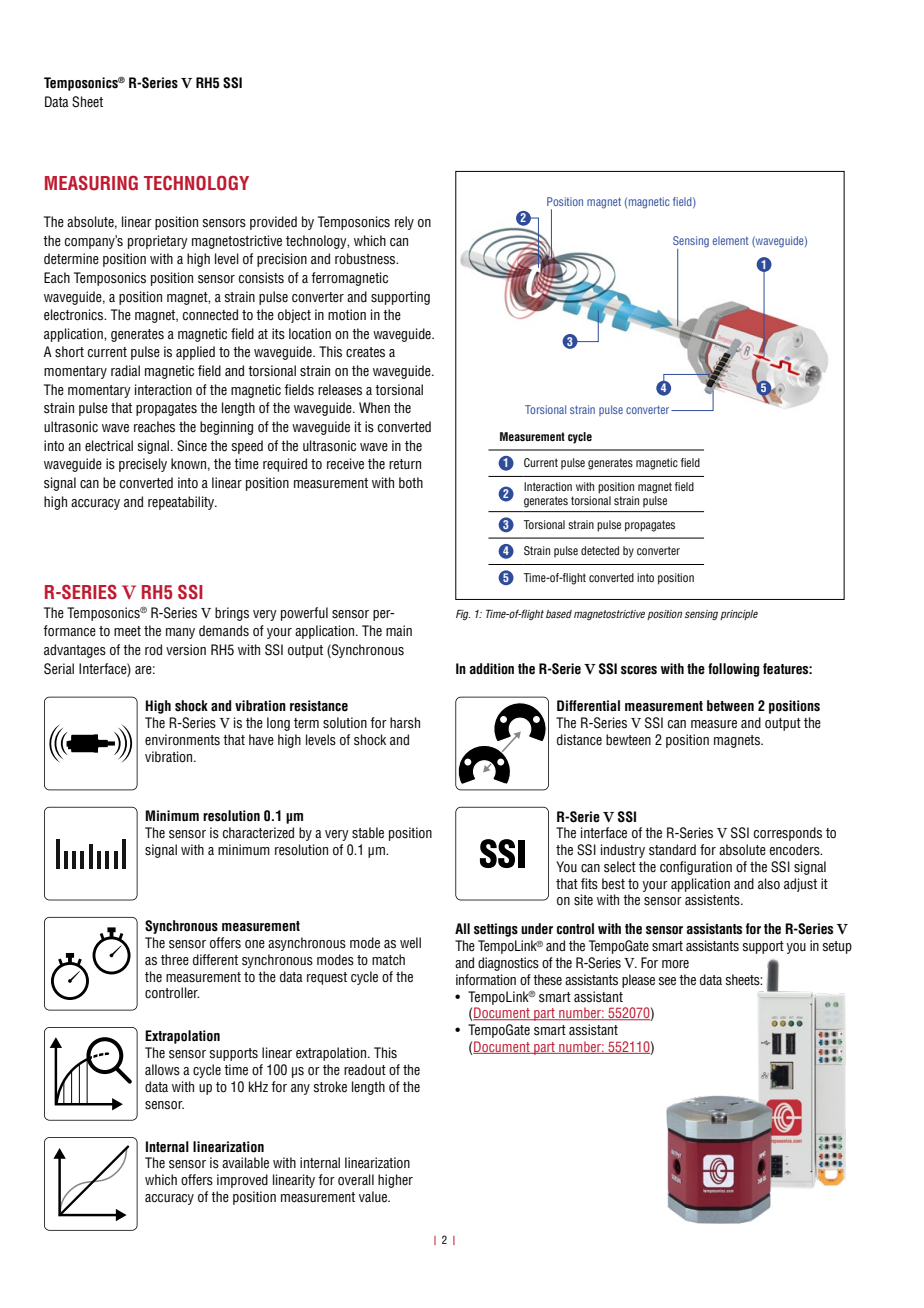 Image resolution: width=924 pixels, height=1308 pixels. Describe the element at coordinates (158, 242) in the image. I see `proprietary` at that location.
